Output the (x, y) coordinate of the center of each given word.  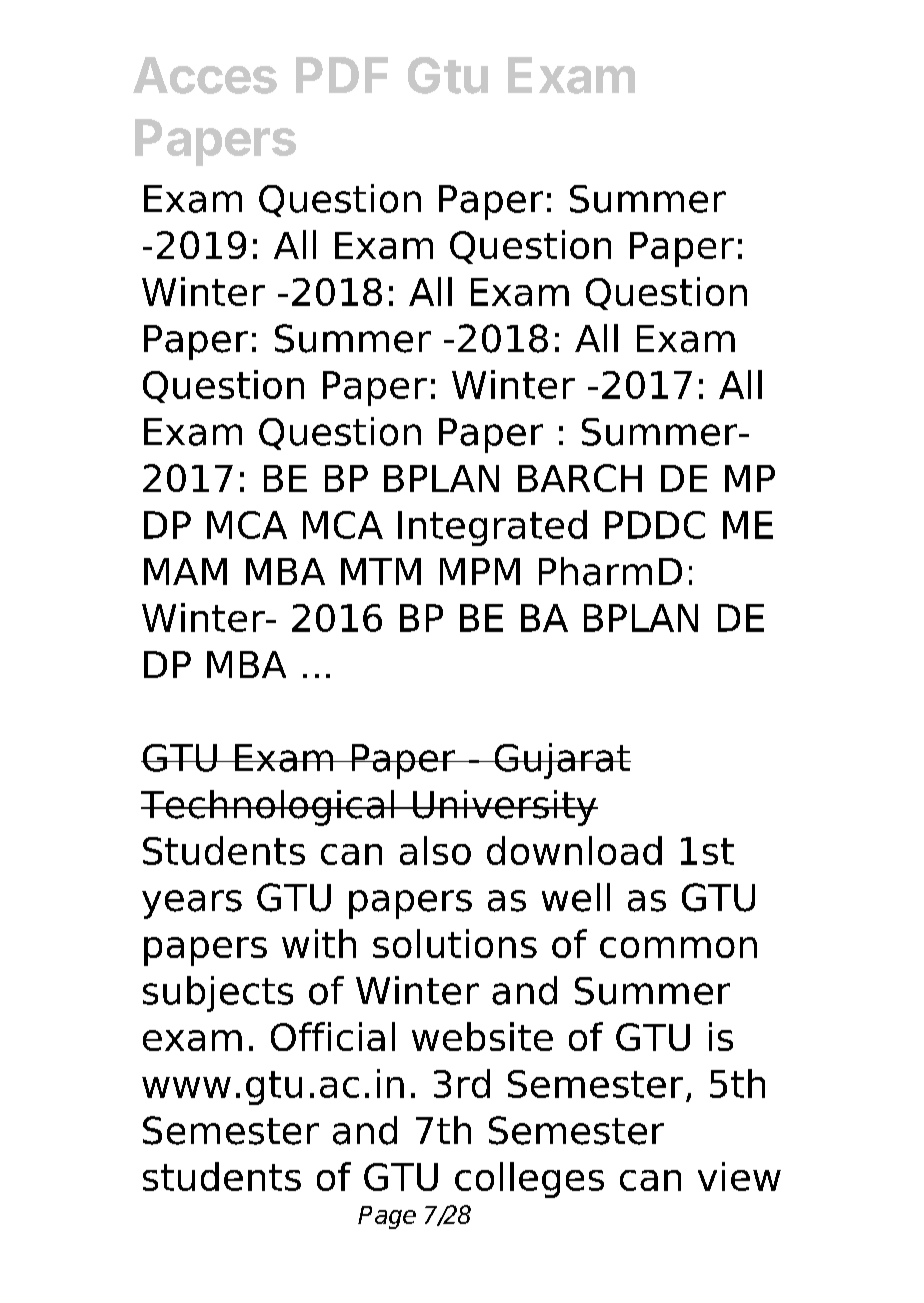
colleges (529, 1180)
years (192, 904)
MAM (185, 571)
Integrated (492, 528)
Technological (269, 808)
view (739, 1176)
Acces (205, 75)
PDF (342, 75)
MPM (480, 571)
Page (387, 1217)
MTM (381, 571)
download (574, 850)
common (678, 947)
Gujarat (561, 761)
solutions (455, 943)
